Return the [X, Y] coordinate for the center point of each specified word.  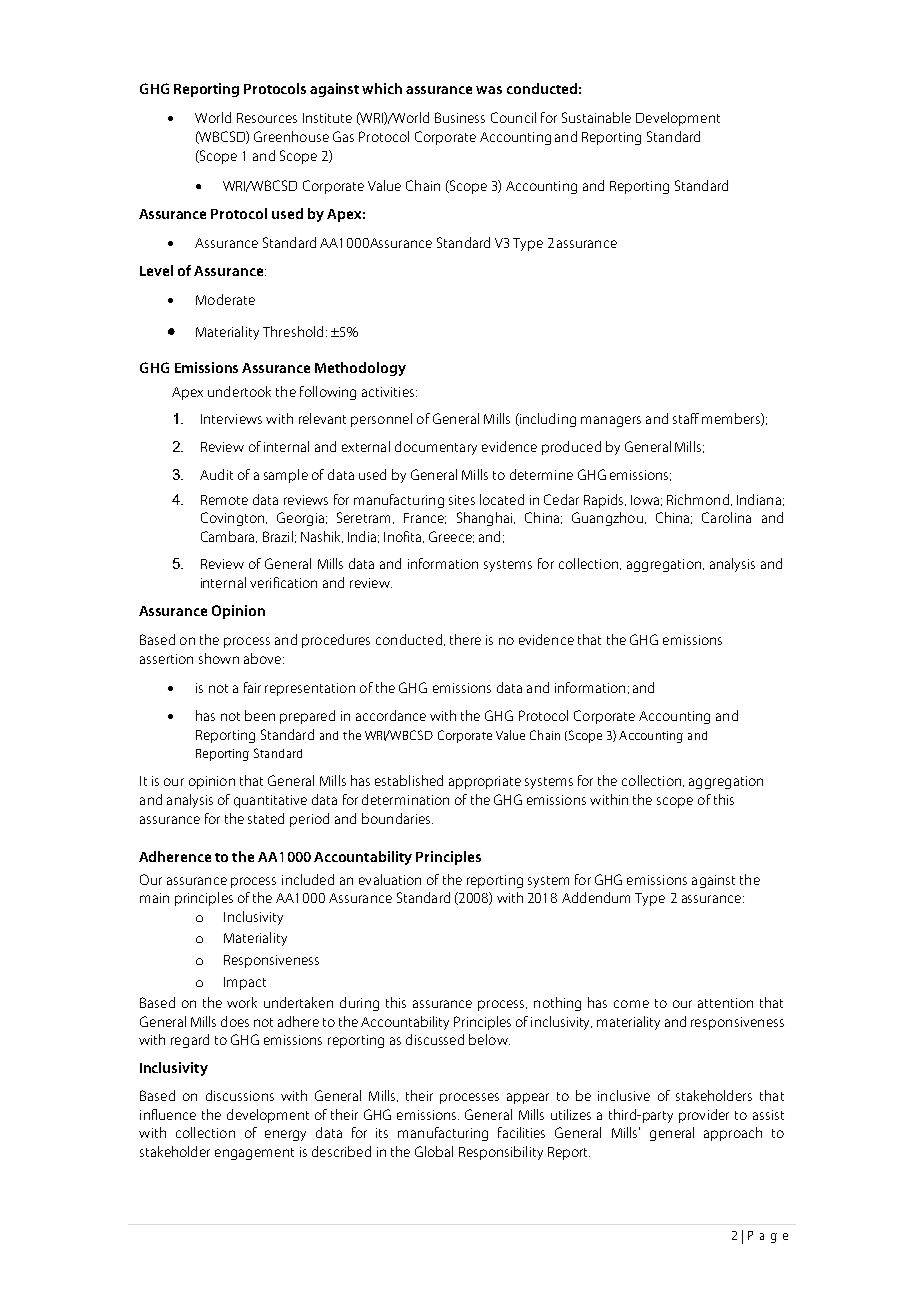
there [465, 639]
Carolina [726, 517]
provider [704, 1116]
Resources [267, 118]
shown [219, 658]
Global [434, 1151]
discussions [240, 1095]
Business [460, 117]
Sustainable [596, 117]
